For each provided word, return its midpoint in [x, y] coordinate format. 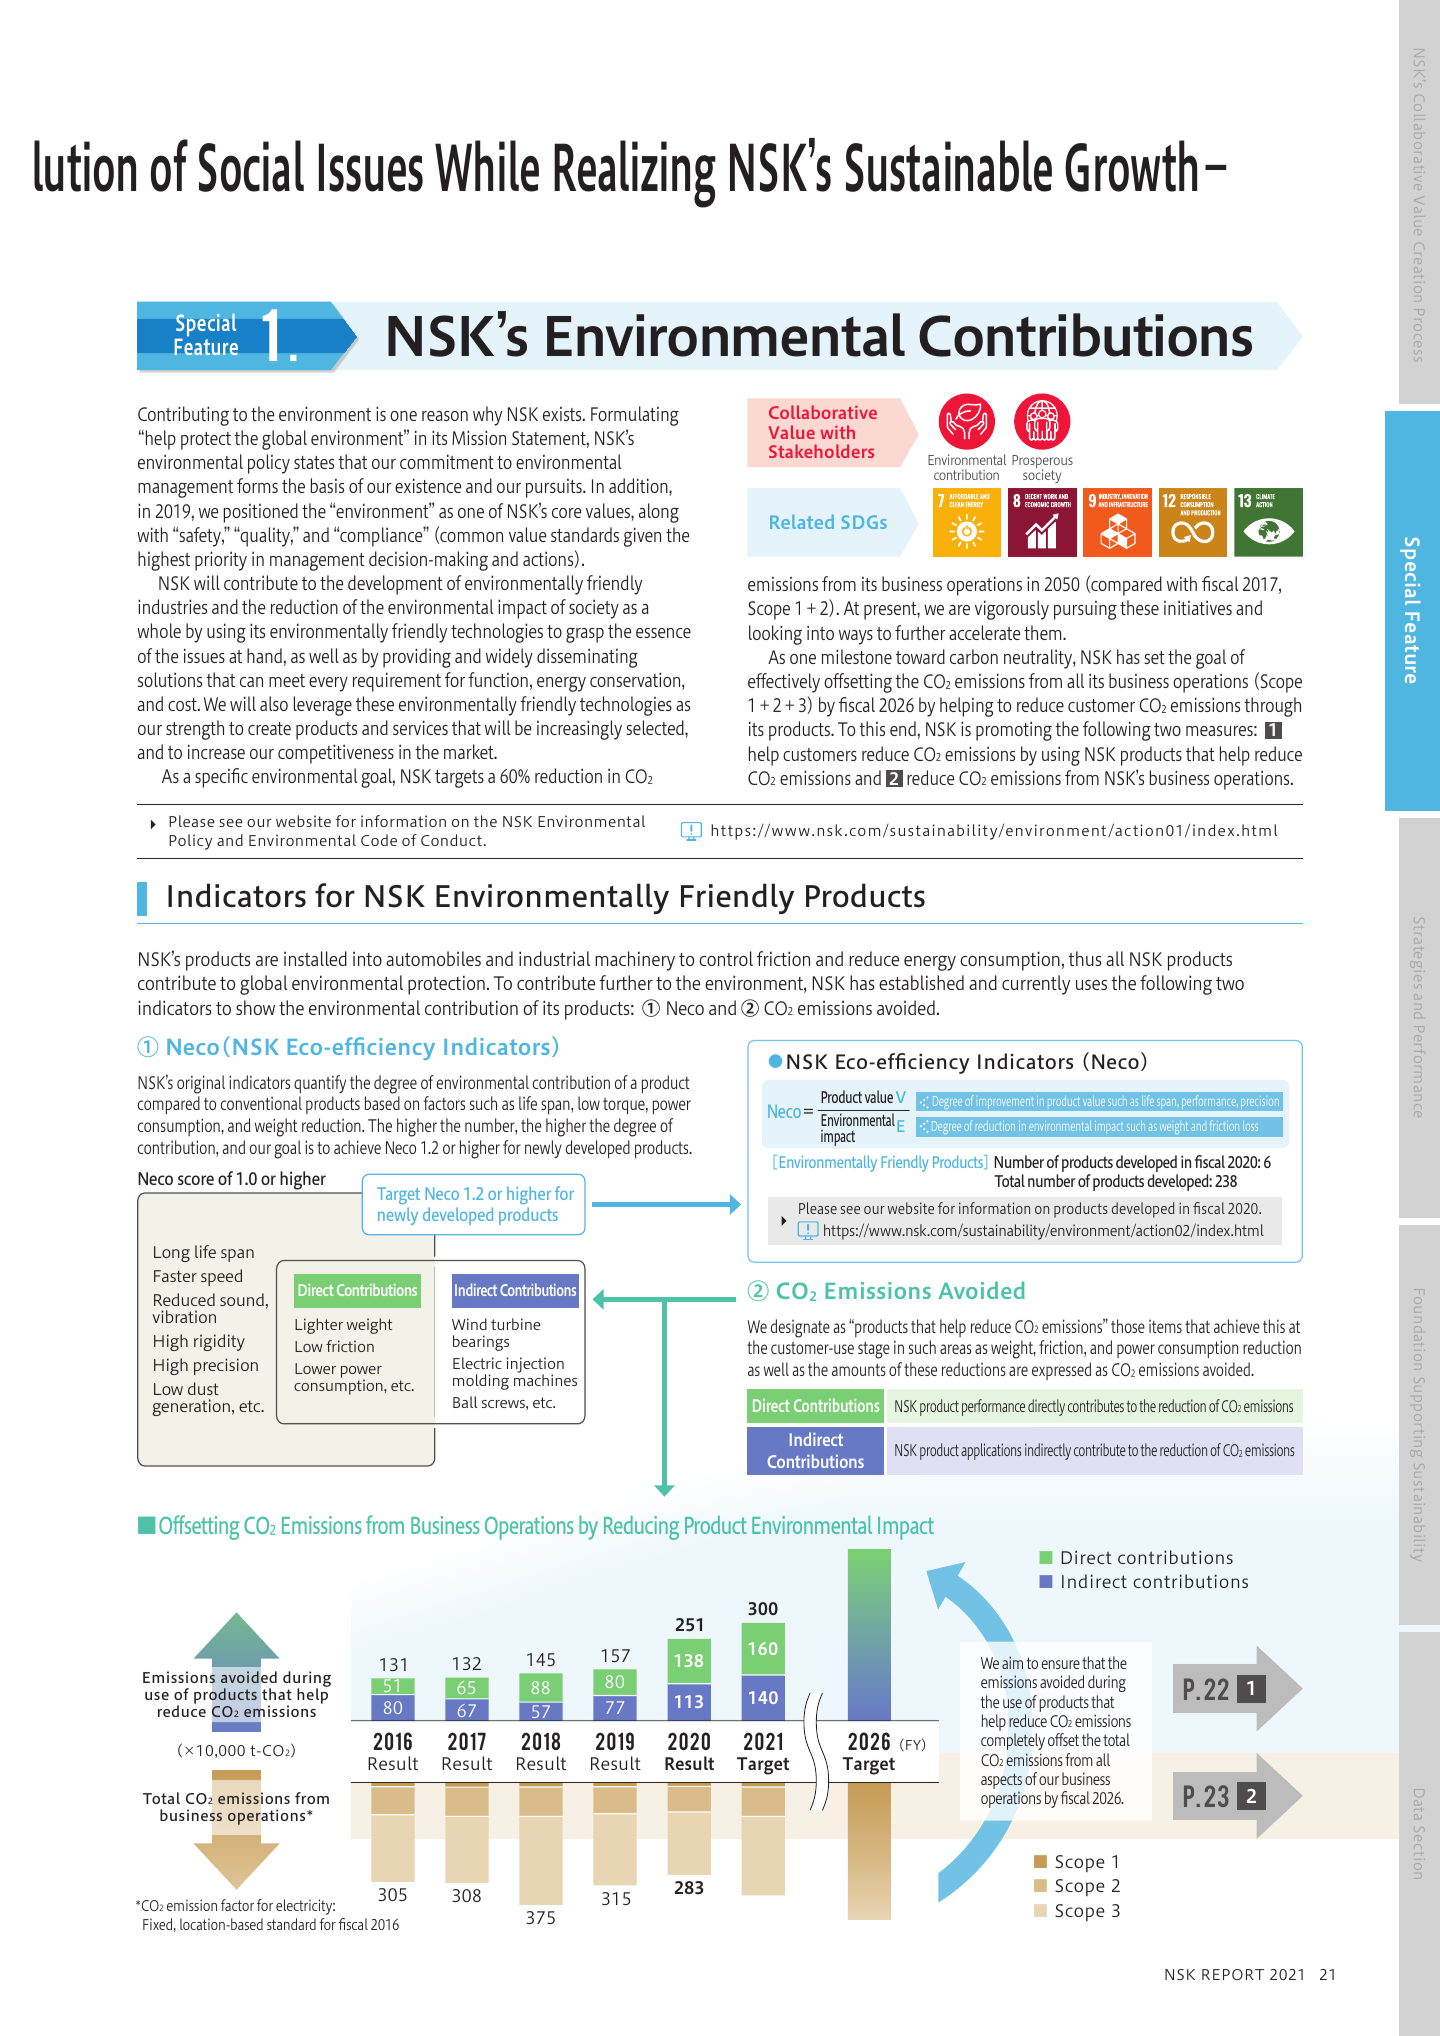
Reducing [641, 1528]
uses [1091, 985]
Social [251, 166]
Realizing [635, 174]
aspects [1001, 1782]
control [726, 958]
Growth [1131, 166]
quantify [320, 1084]
